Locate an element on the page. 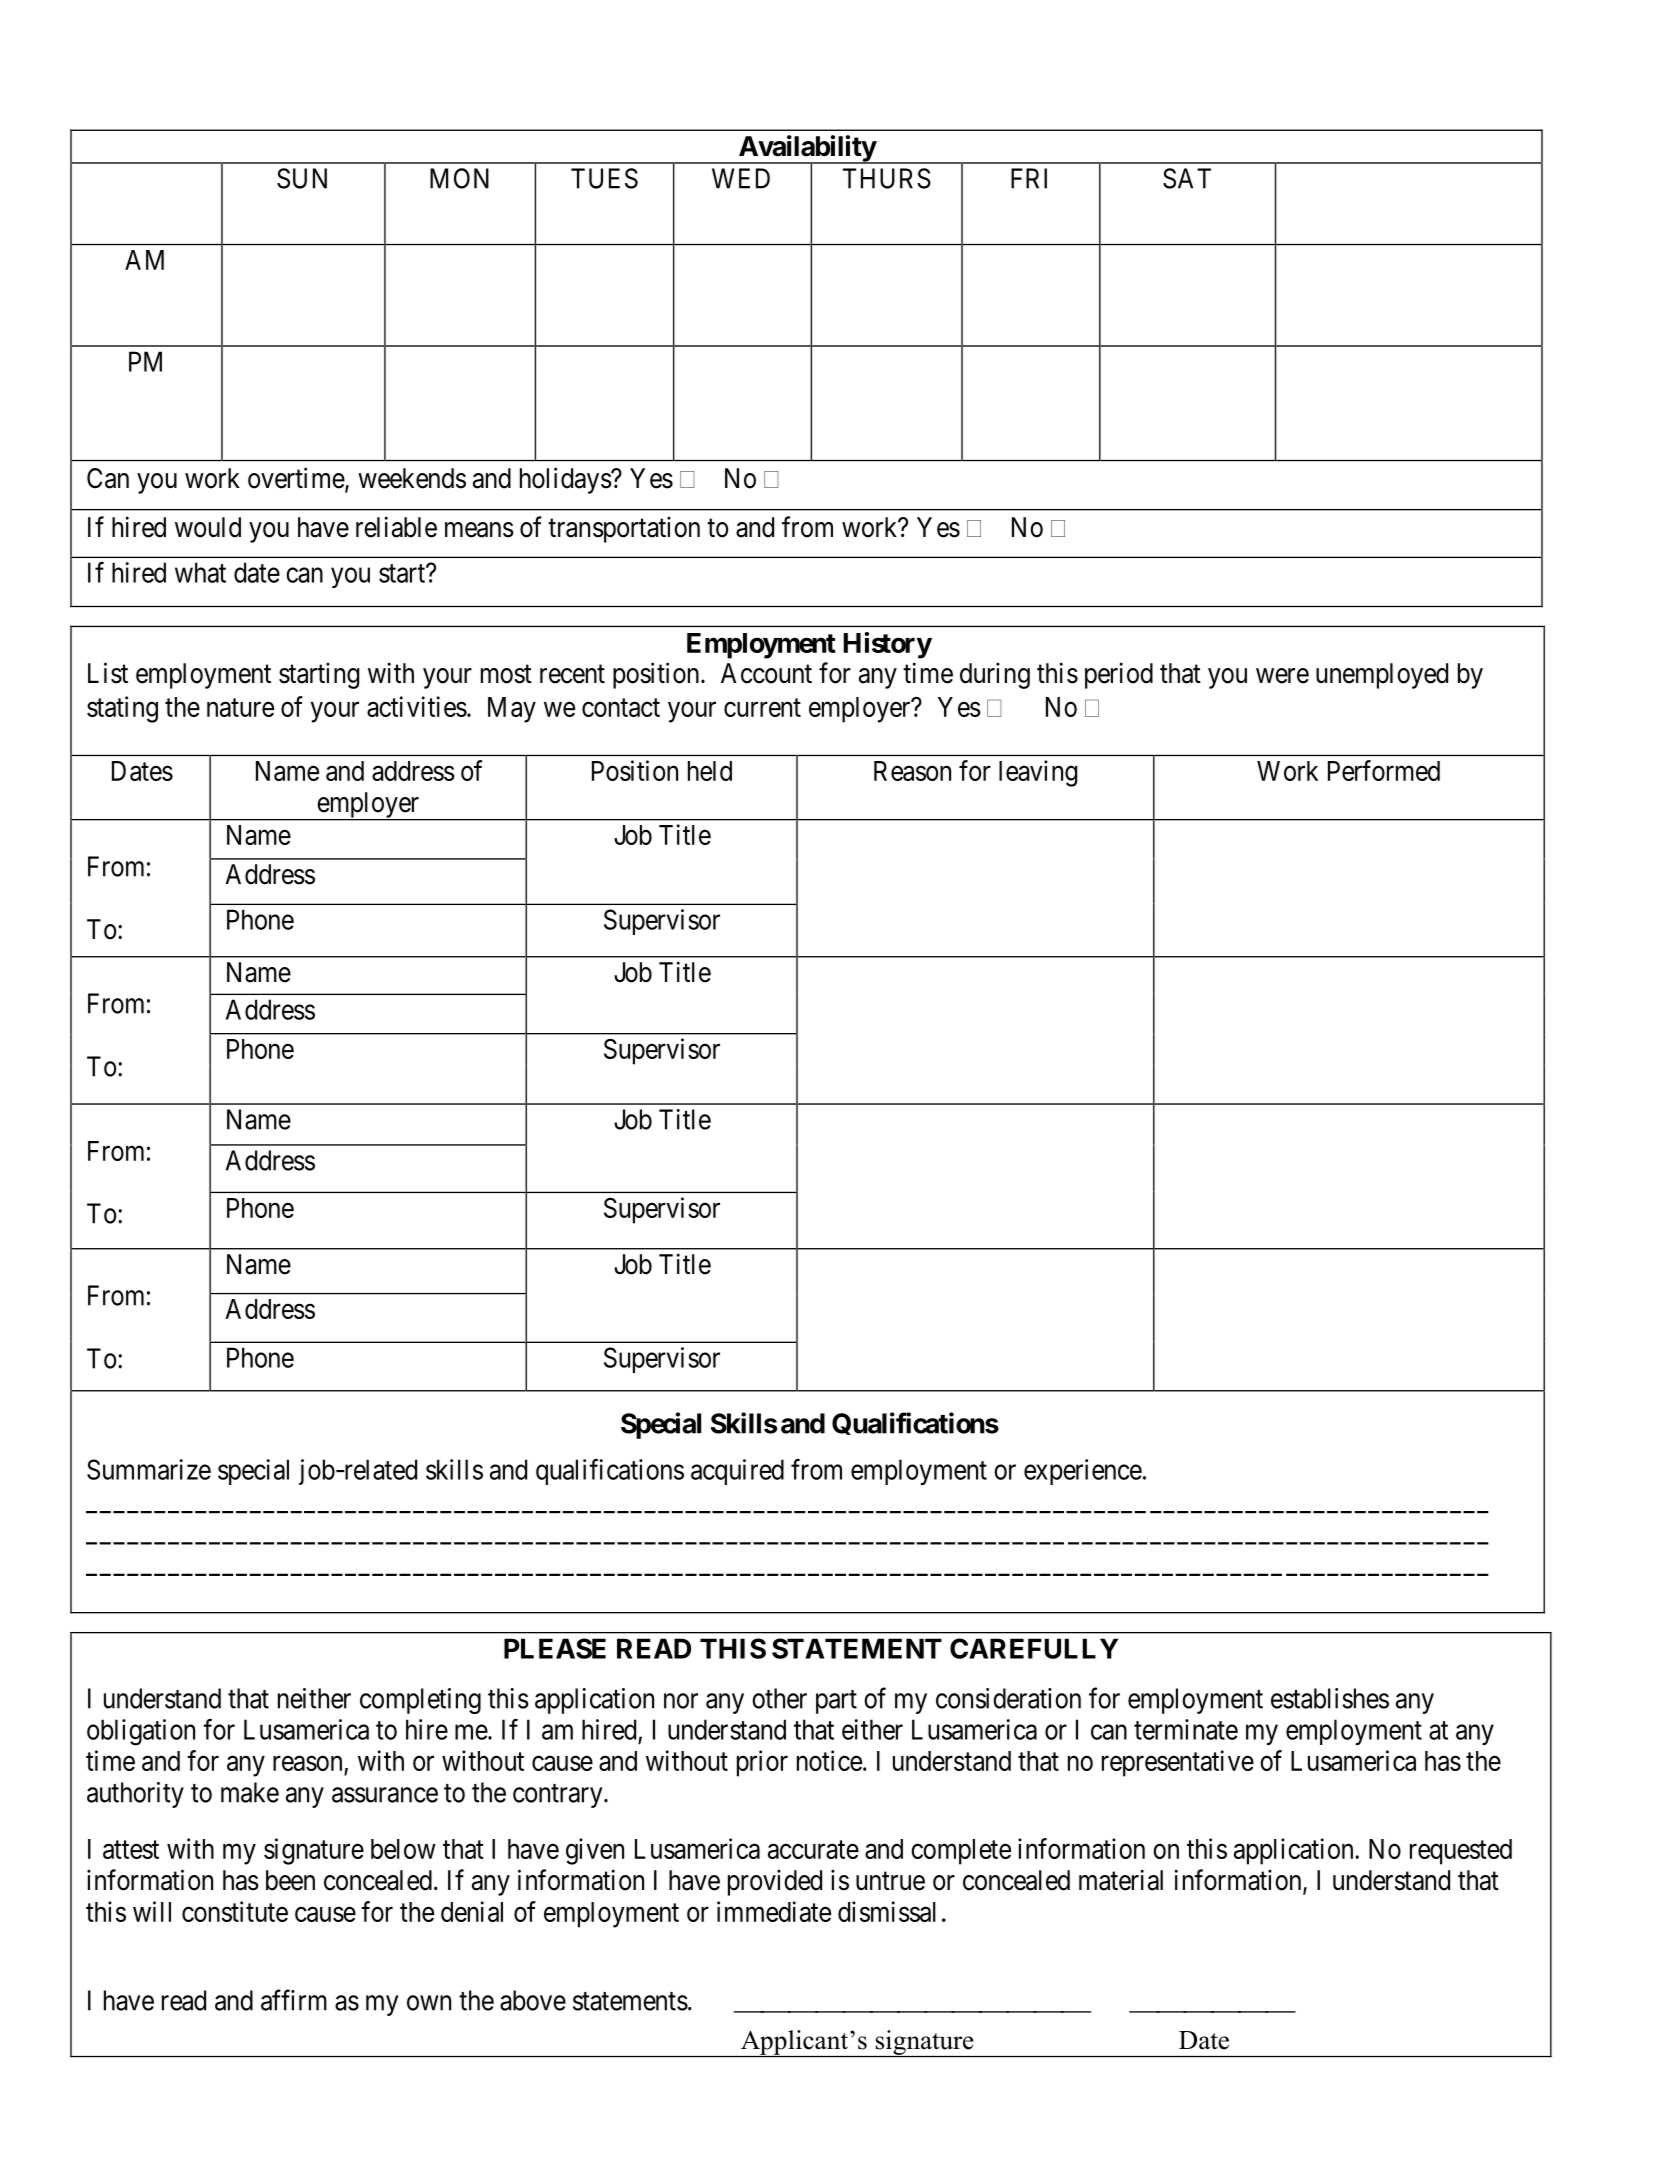 The width and height of the image is (1669, 2160). WED is located at coordinates (741, 178).
